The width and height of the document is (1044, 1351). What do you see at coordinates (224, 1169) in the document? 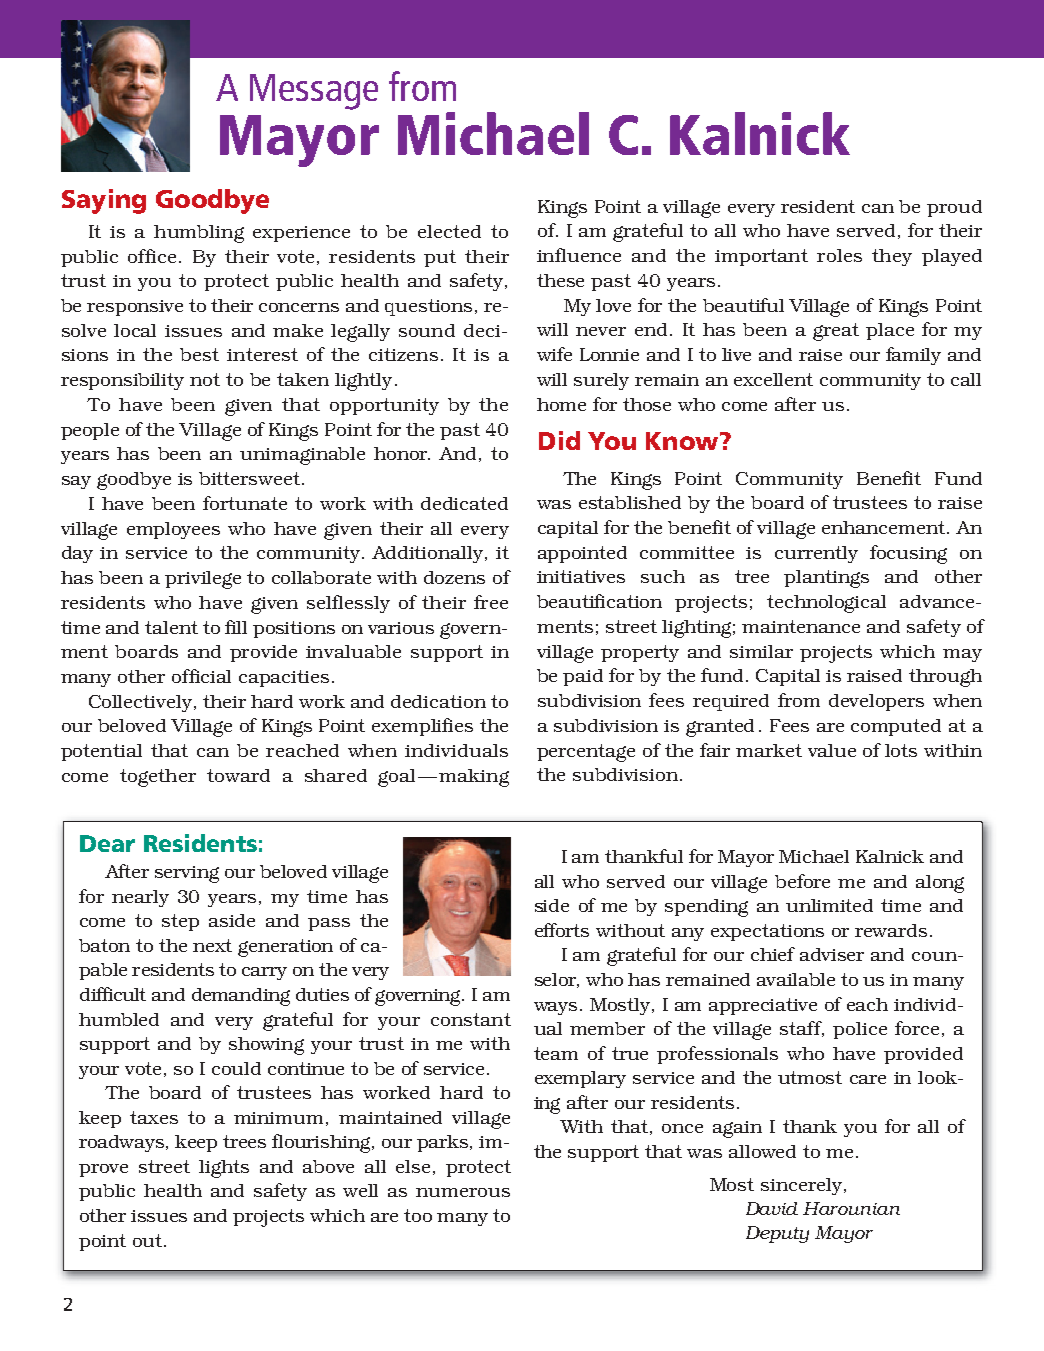
I see `lights` at bounding box center [224, 1169].
